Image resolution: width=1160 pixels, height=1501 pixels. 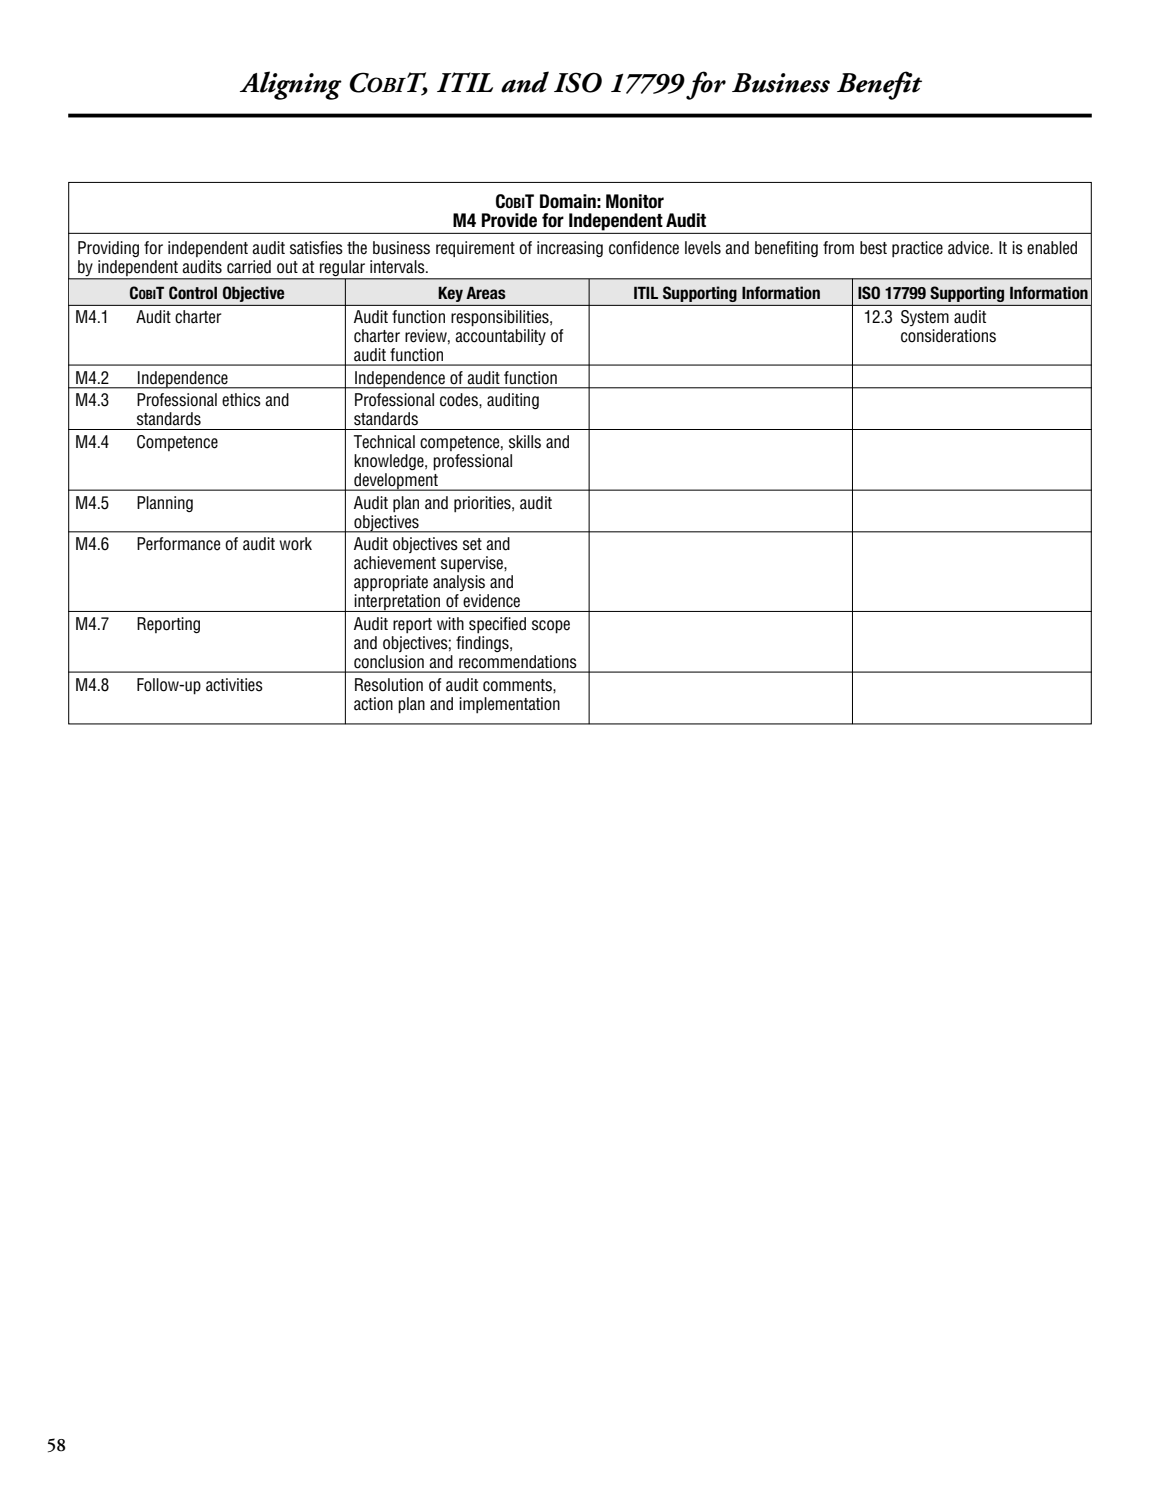 I want to click on codes, so click(x=460, y=400).
